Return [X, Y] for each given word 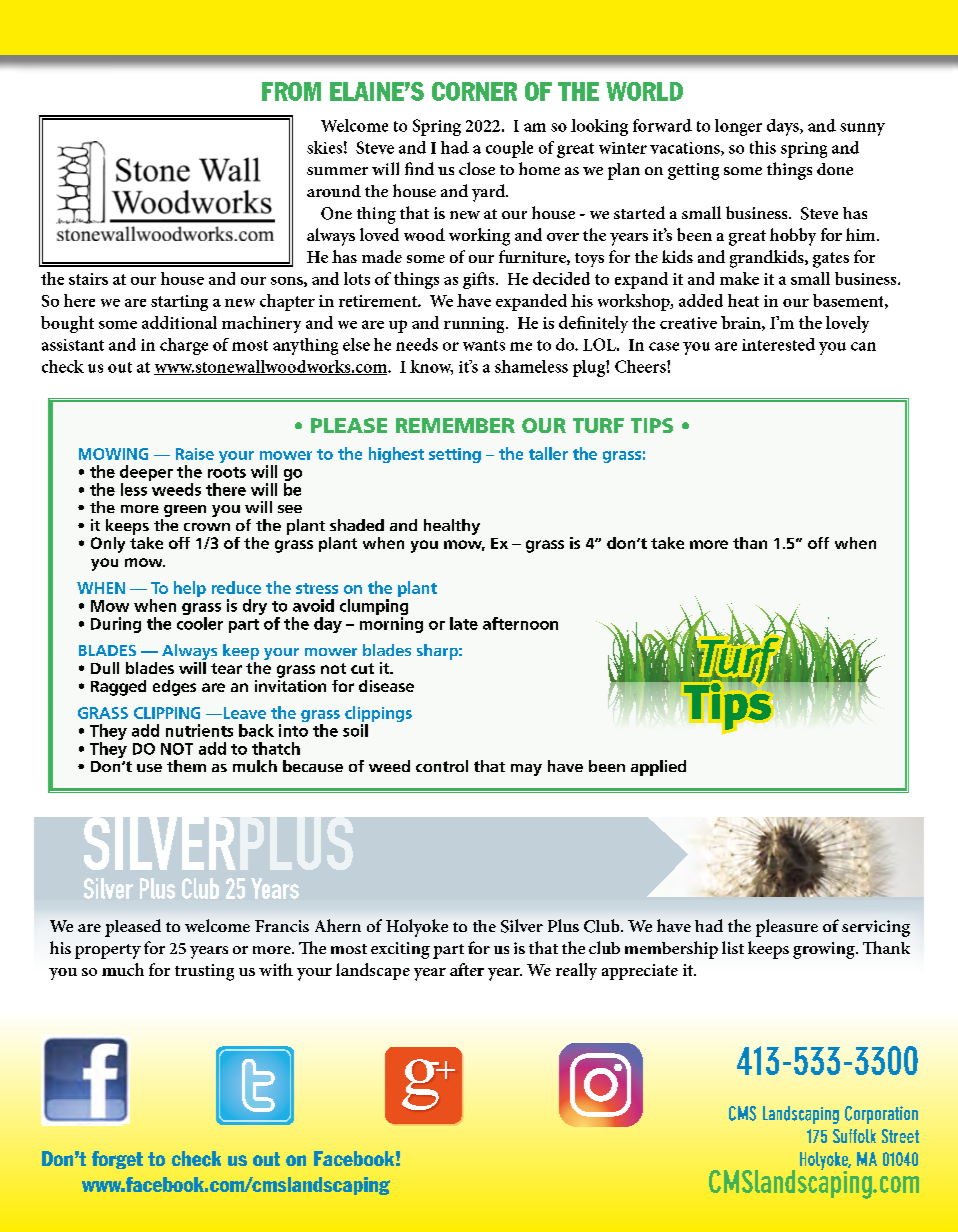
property [108, 951]
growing [825, 950]
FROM [291, 91]
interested [778, 344]
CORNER [474, 91]
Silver [522, 926]
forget [117, 1160]
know [431, 367]
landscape [373, 971]
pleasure [787, 928]
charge [184, 346]
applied [658, 768]
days [784, 127]
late [464, 623]
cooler [200, 623]
